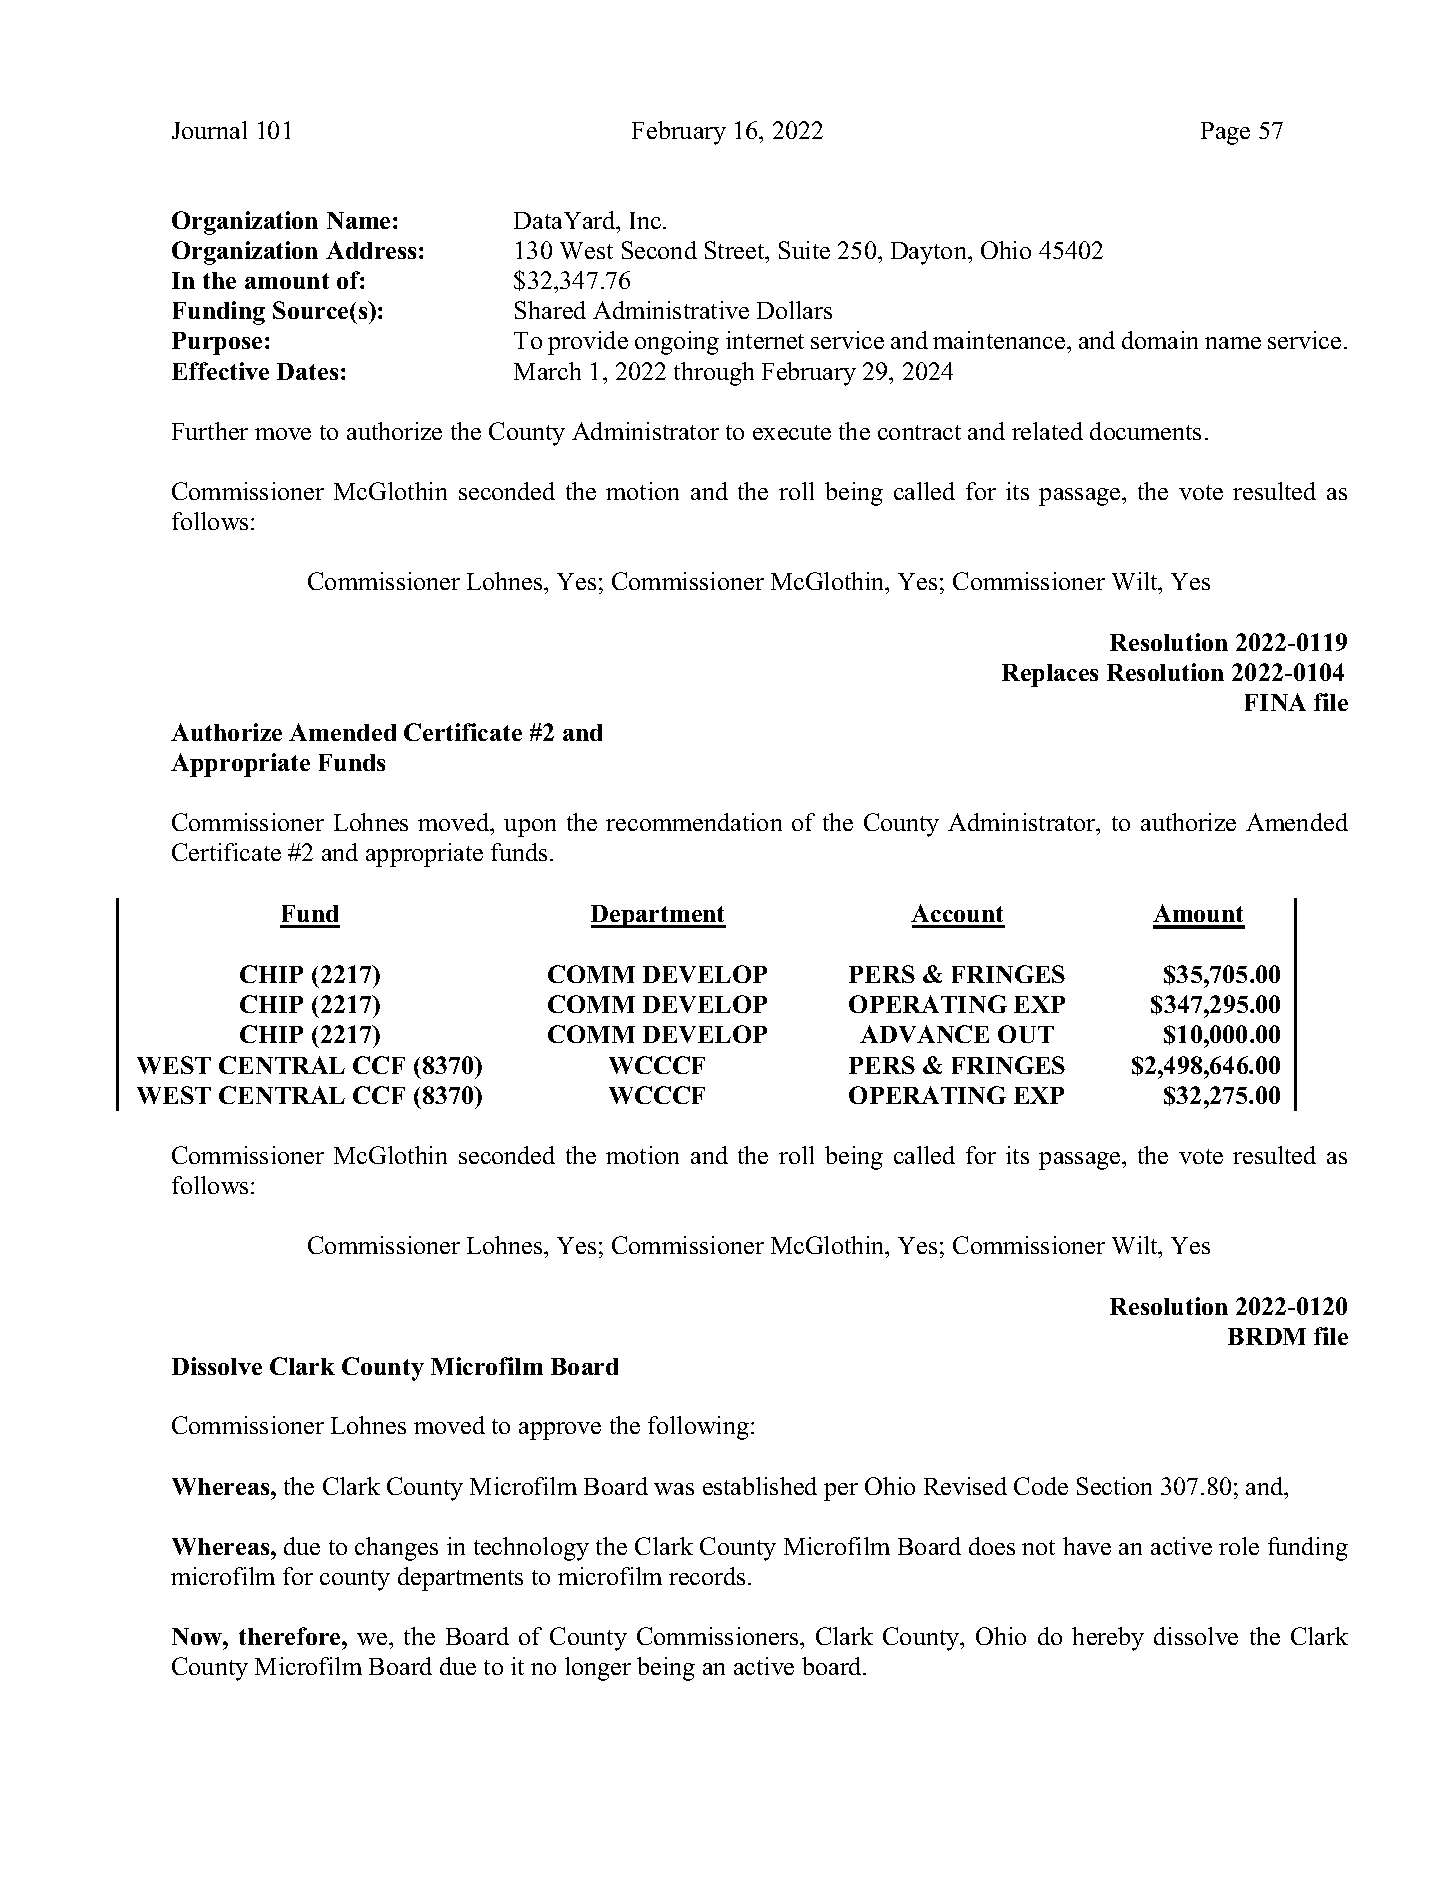 The image size is (1456, 1884). Describe the element at coordinates (371, 250) in the screenshot. I see `Address` at that location.
